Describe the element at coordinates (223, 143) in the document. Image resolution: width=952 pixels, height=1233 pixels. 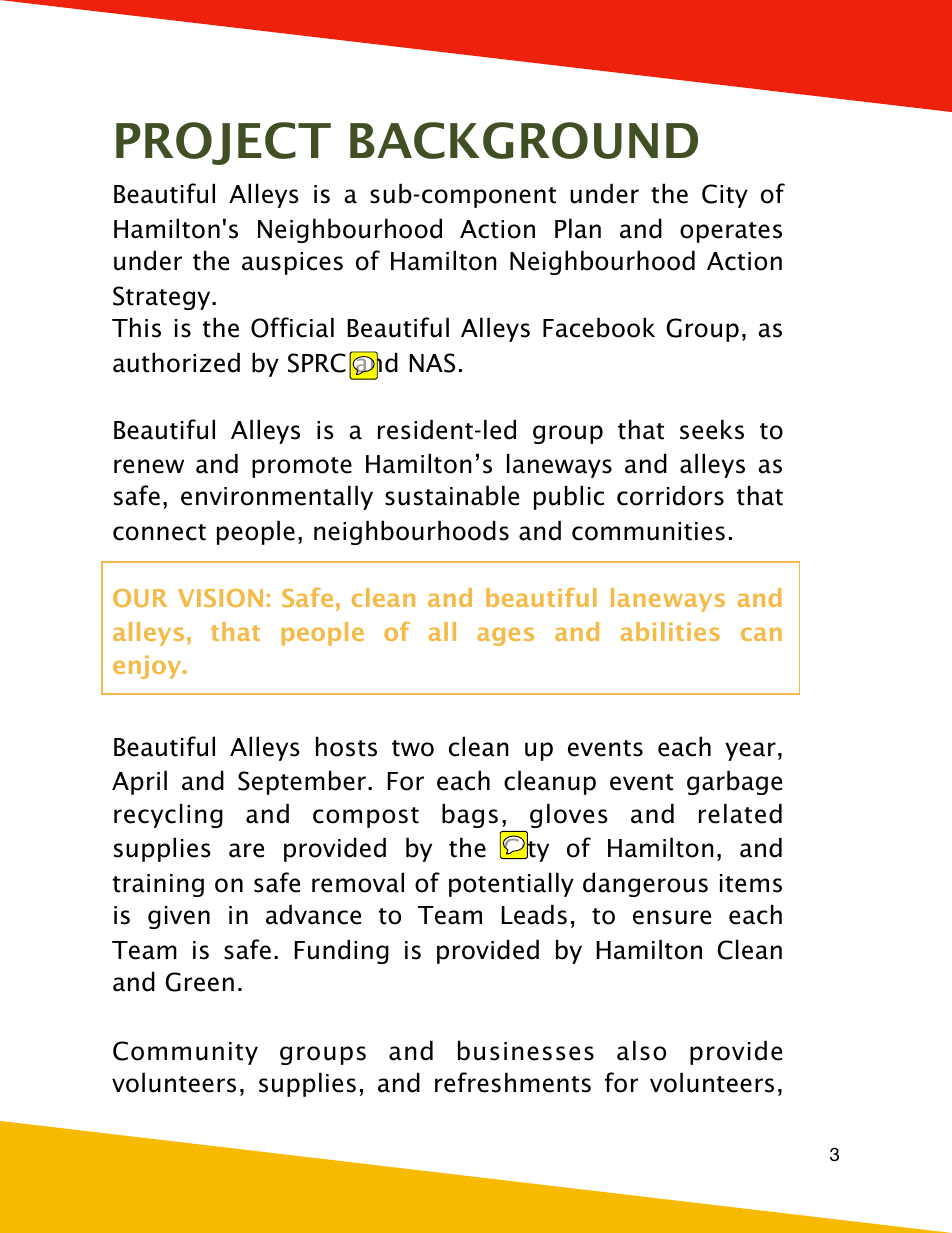
I see `PROJECT` at that location.
